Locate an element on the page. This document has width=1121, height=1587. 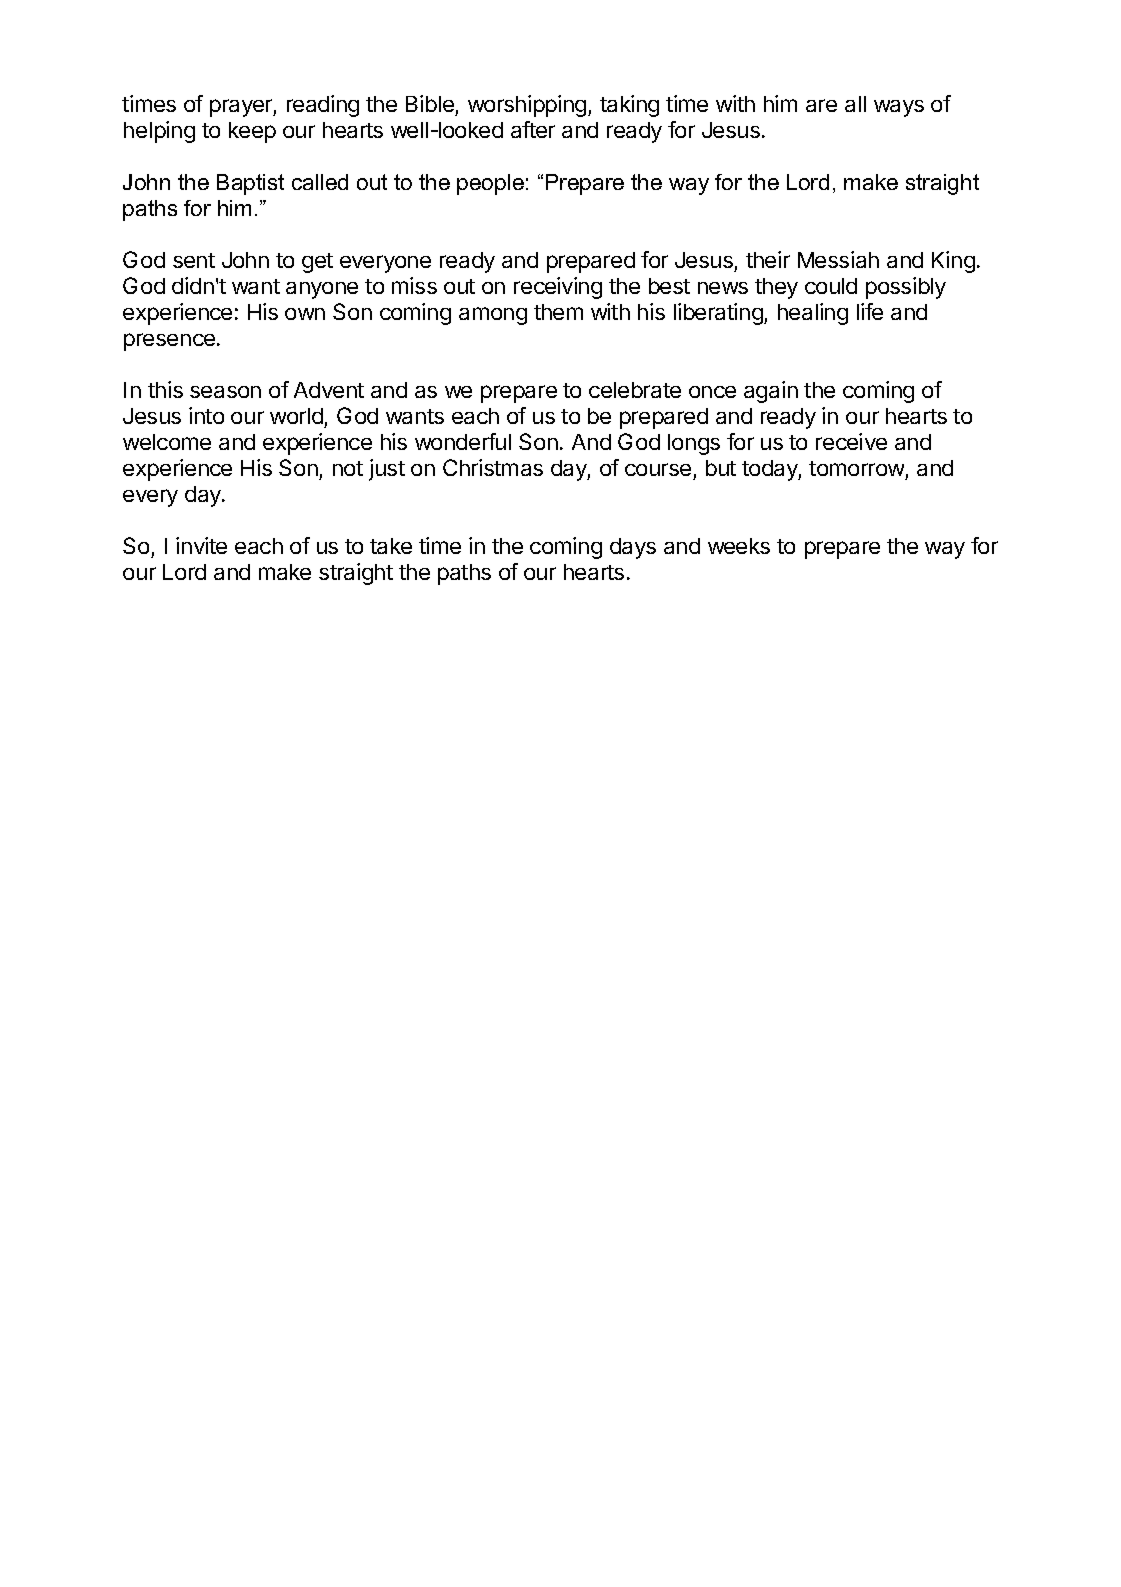
own is located at coordinates (305, 314).
